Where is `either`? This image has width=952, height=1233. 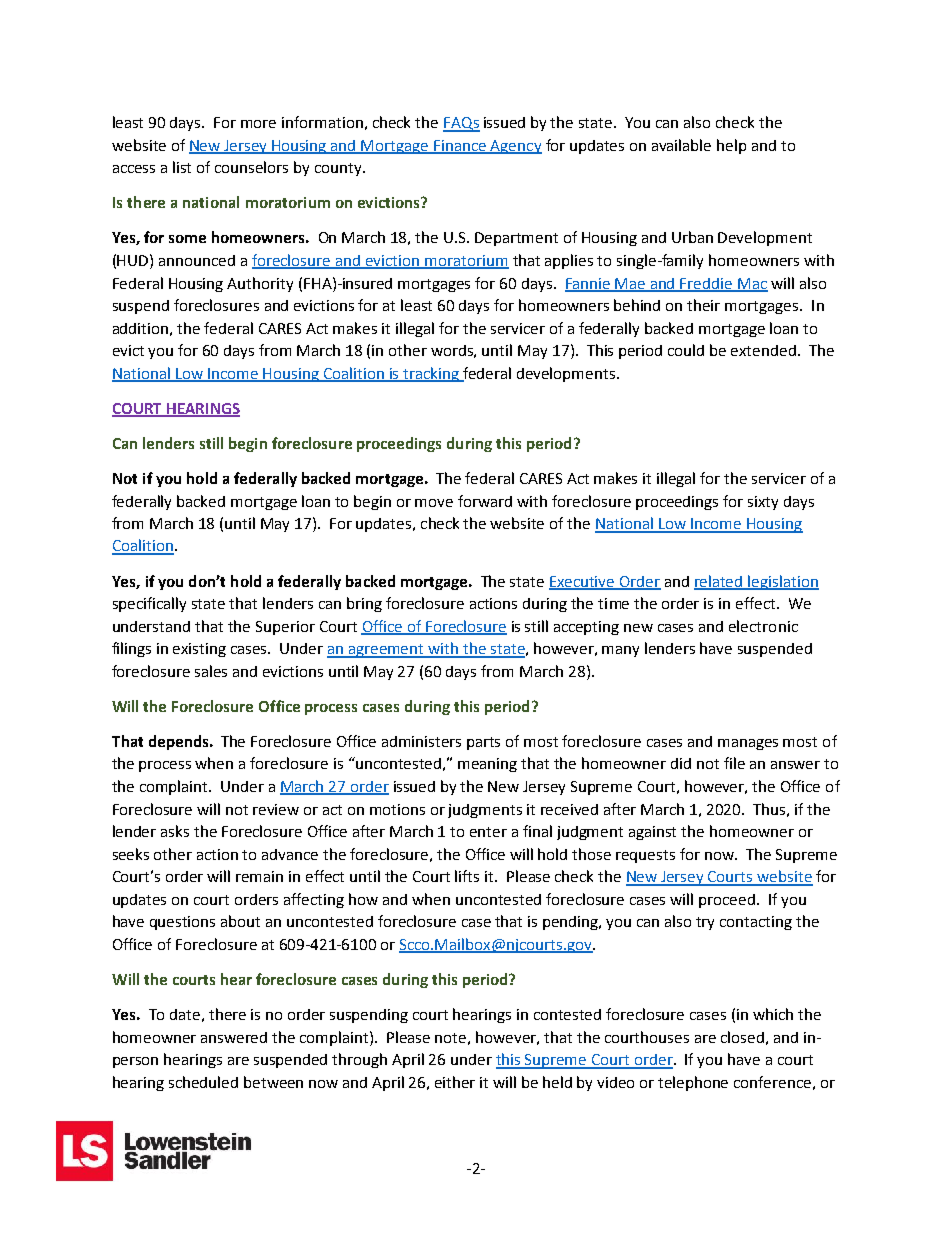
either is located at coordinates (455, 1082).
